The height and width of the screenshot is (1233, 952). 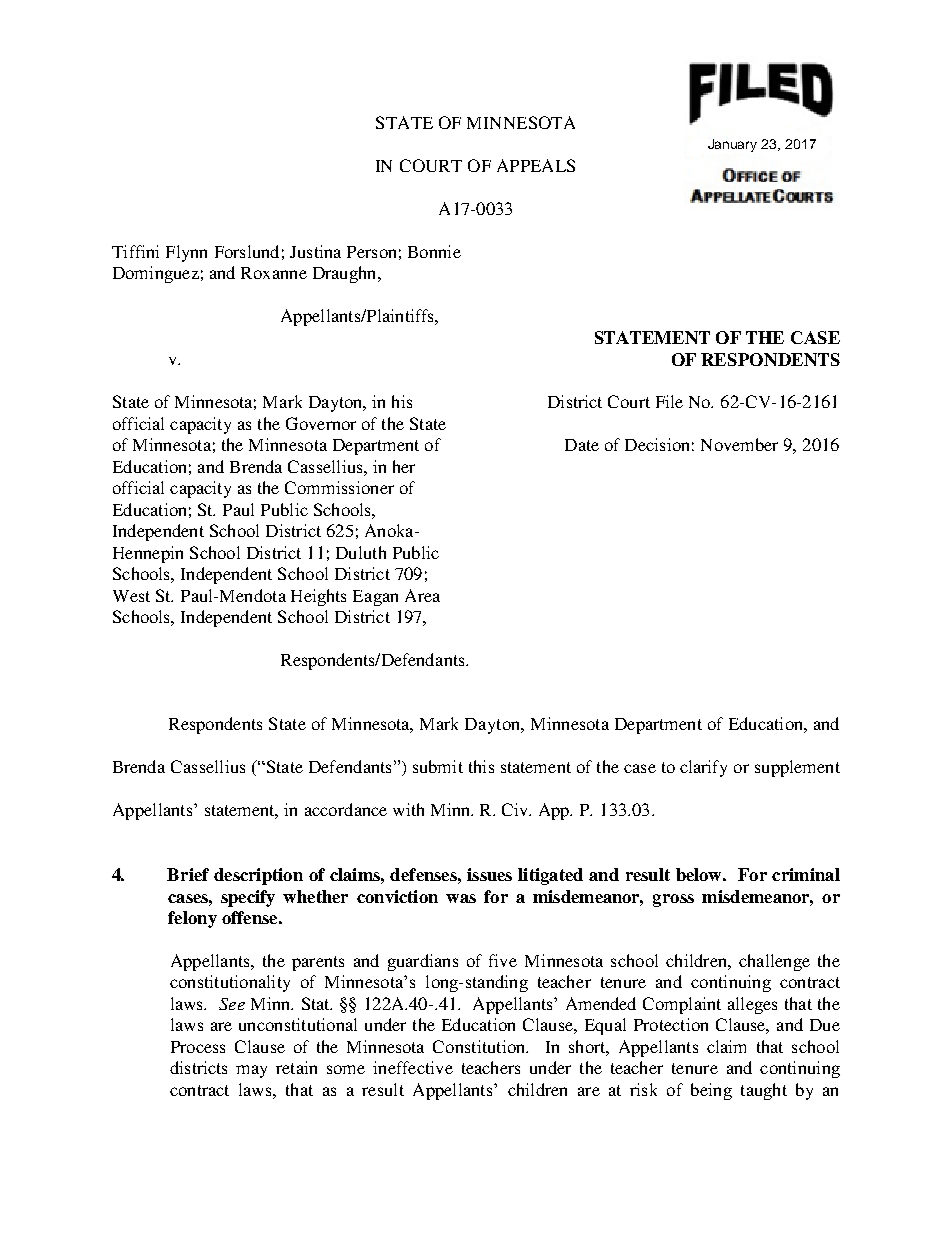 What do you see at coordinates (198, 1047) in the screenshot?
I see `Process` at bounding box center [198, 1047].
